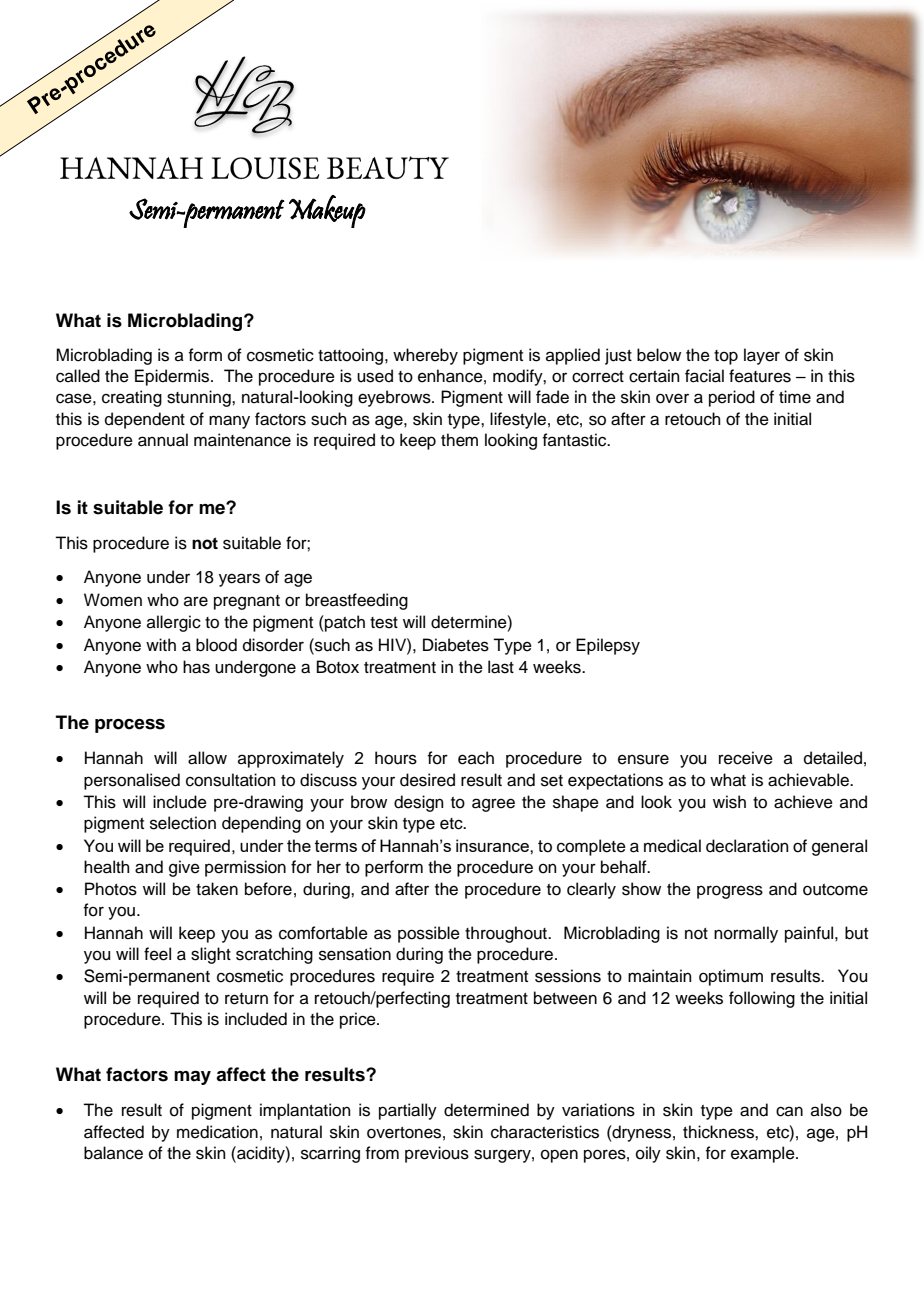  What do you see at coordinates (746, 934) in the screenshot?
I see `normally` at bounding box center [746, 934].
